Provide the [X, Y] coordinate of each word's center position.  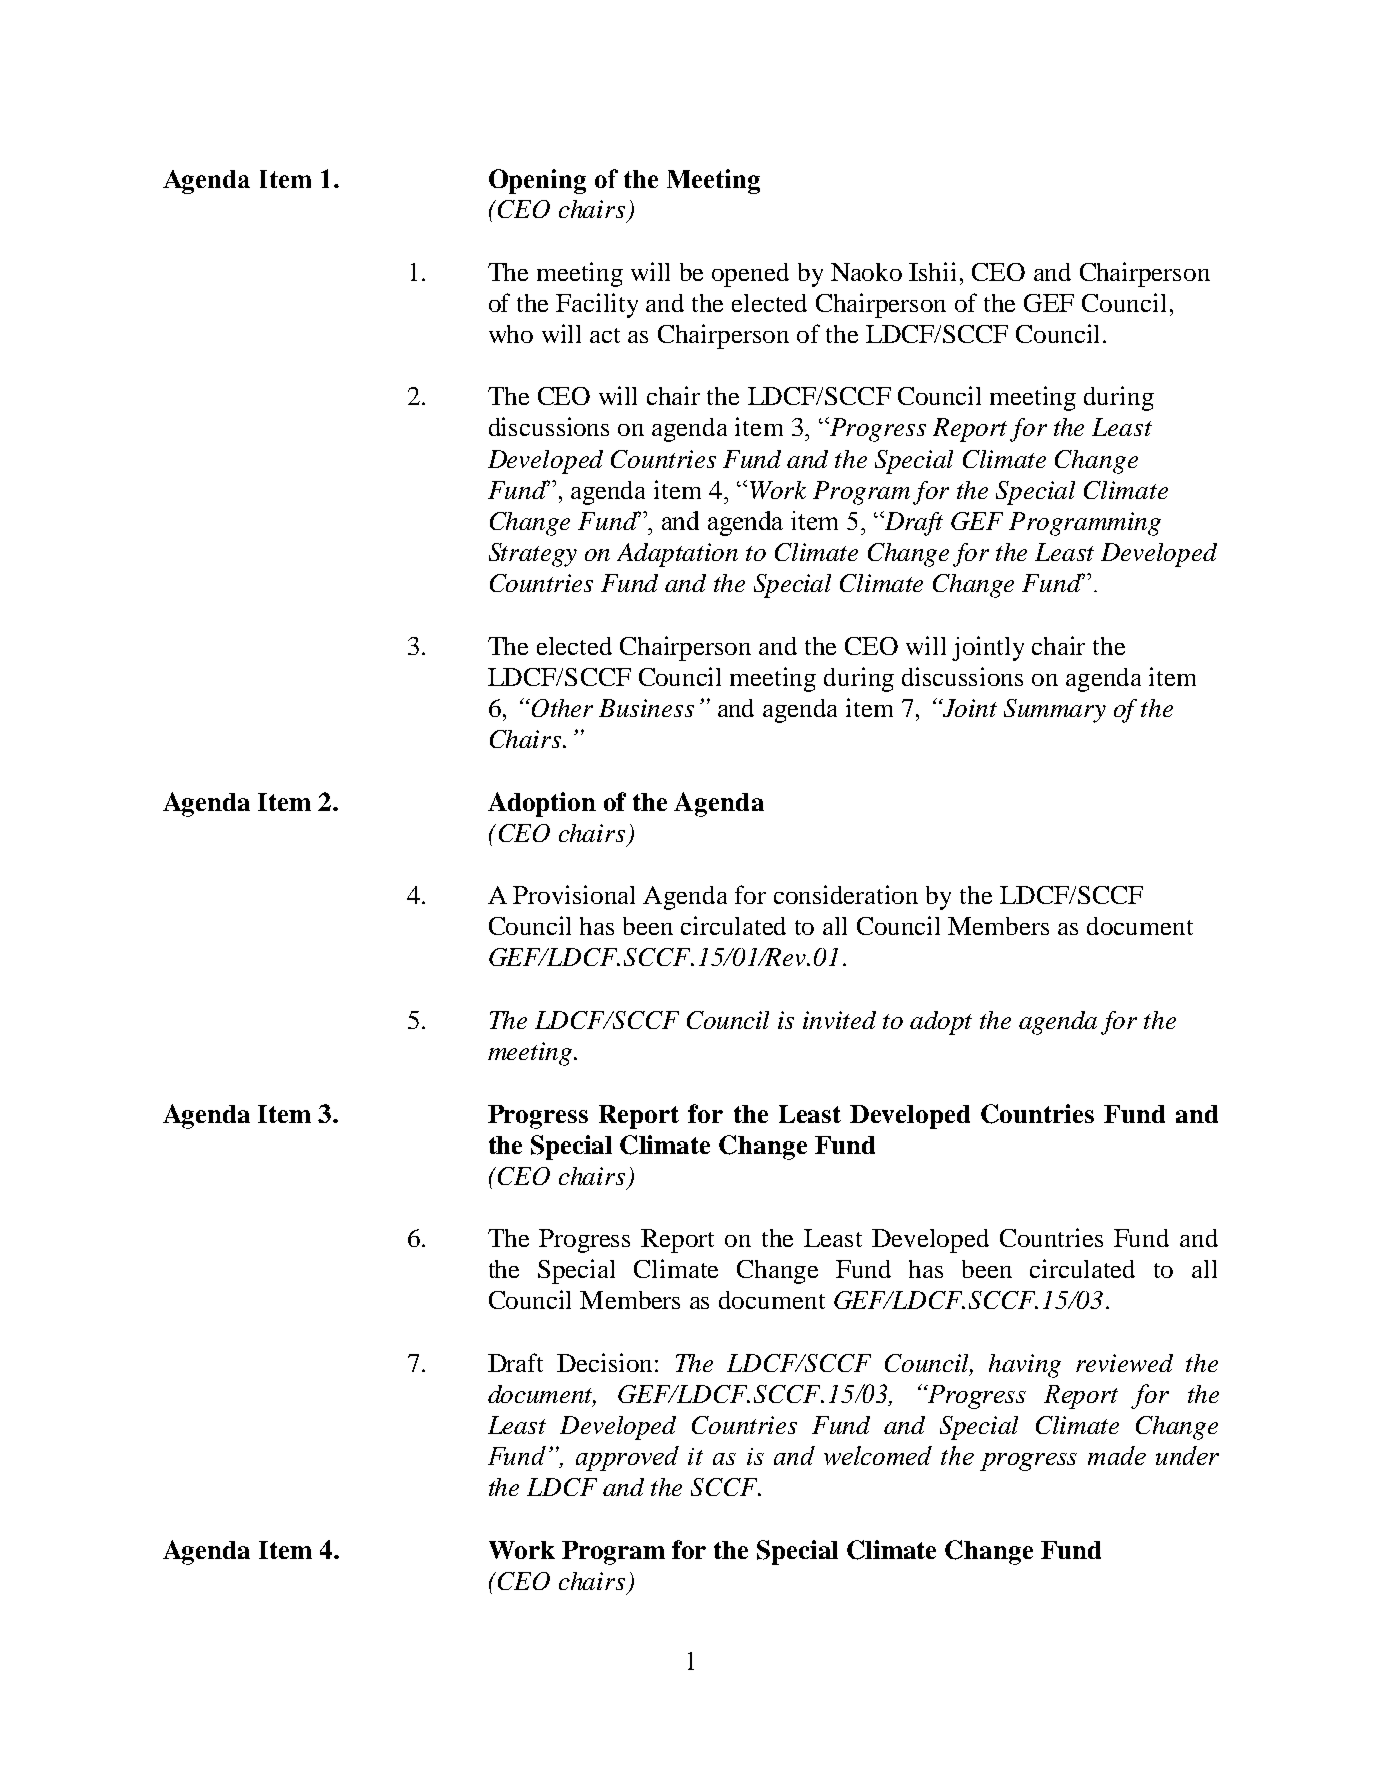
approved [627, 1458]
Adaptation [677, 555]
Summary [1055, 711]
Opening [537, 181]
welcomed [878, 1455]
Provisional [574, 894]
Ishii [932, 271]
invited [839, 1020]
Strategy [533, 555]
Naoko [866, 272]
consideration [846, 894]
